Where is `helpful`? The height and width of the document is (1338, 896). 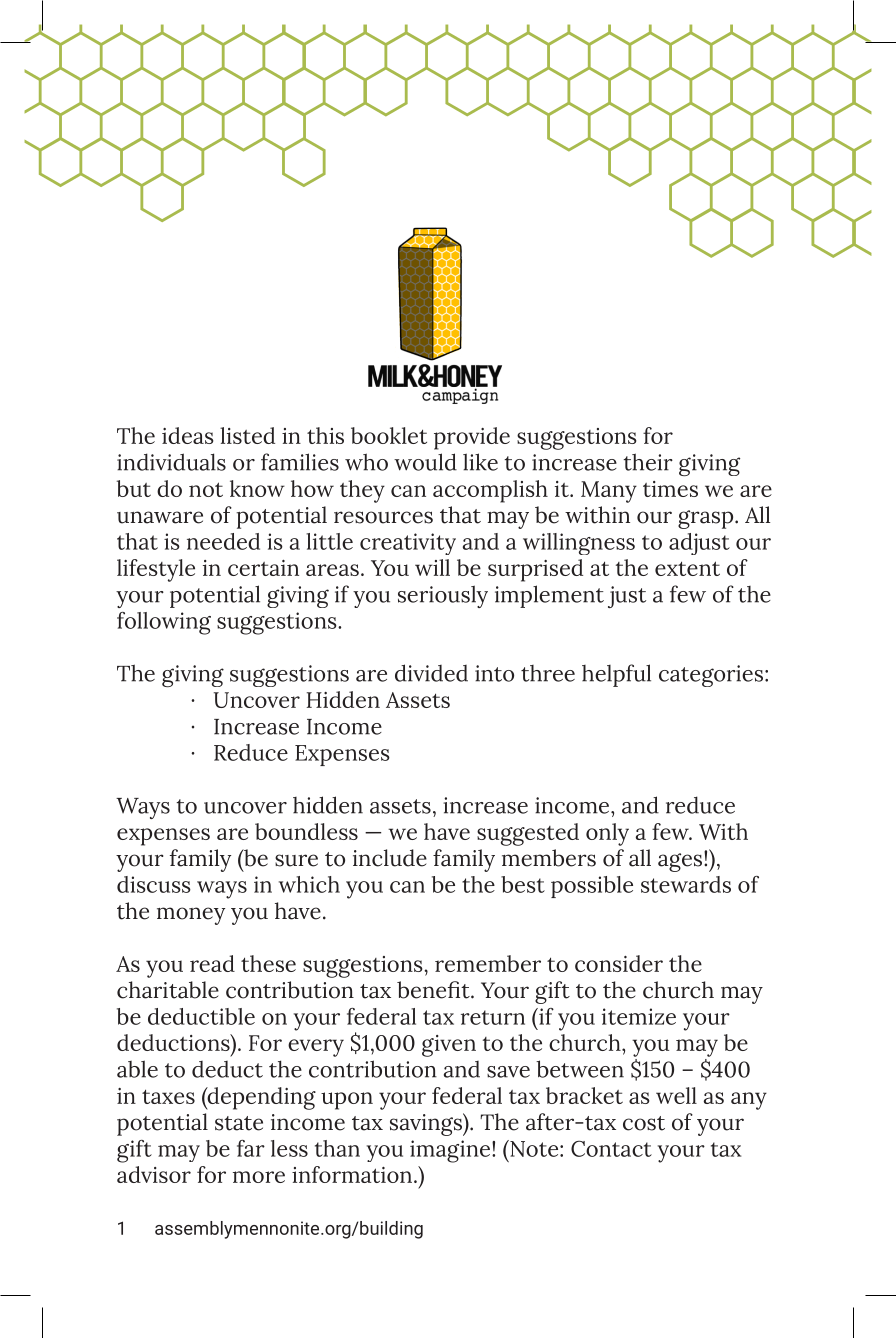
helpful is located at coordinates (616, 675).
